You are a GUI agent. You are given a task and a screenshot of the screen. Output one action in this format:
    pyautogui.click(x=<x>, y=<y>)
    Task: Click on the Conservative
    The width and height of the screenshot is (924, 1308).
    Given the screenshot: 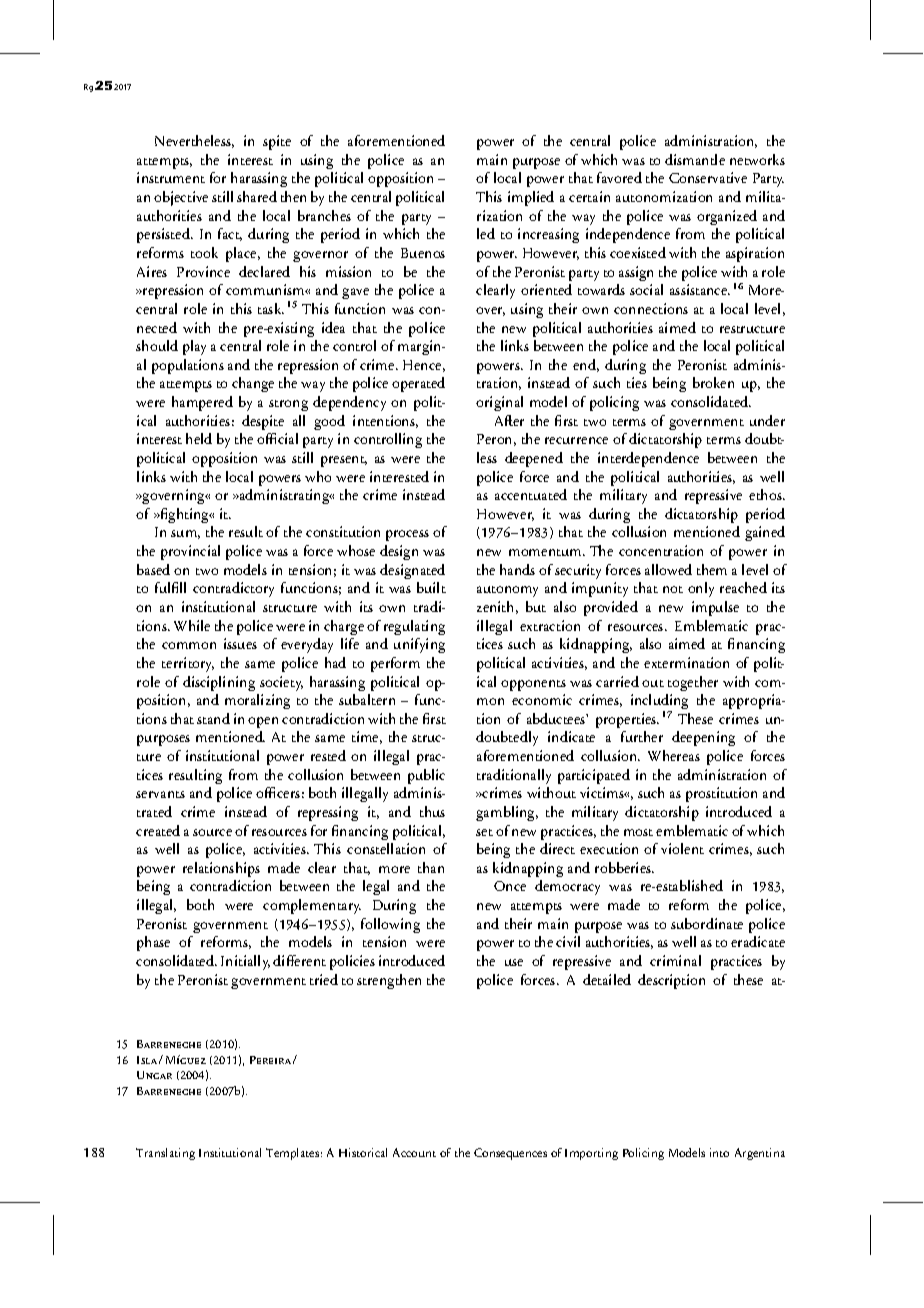 What is the action you would take?
    pyautogui.click(x=708, y=177)
